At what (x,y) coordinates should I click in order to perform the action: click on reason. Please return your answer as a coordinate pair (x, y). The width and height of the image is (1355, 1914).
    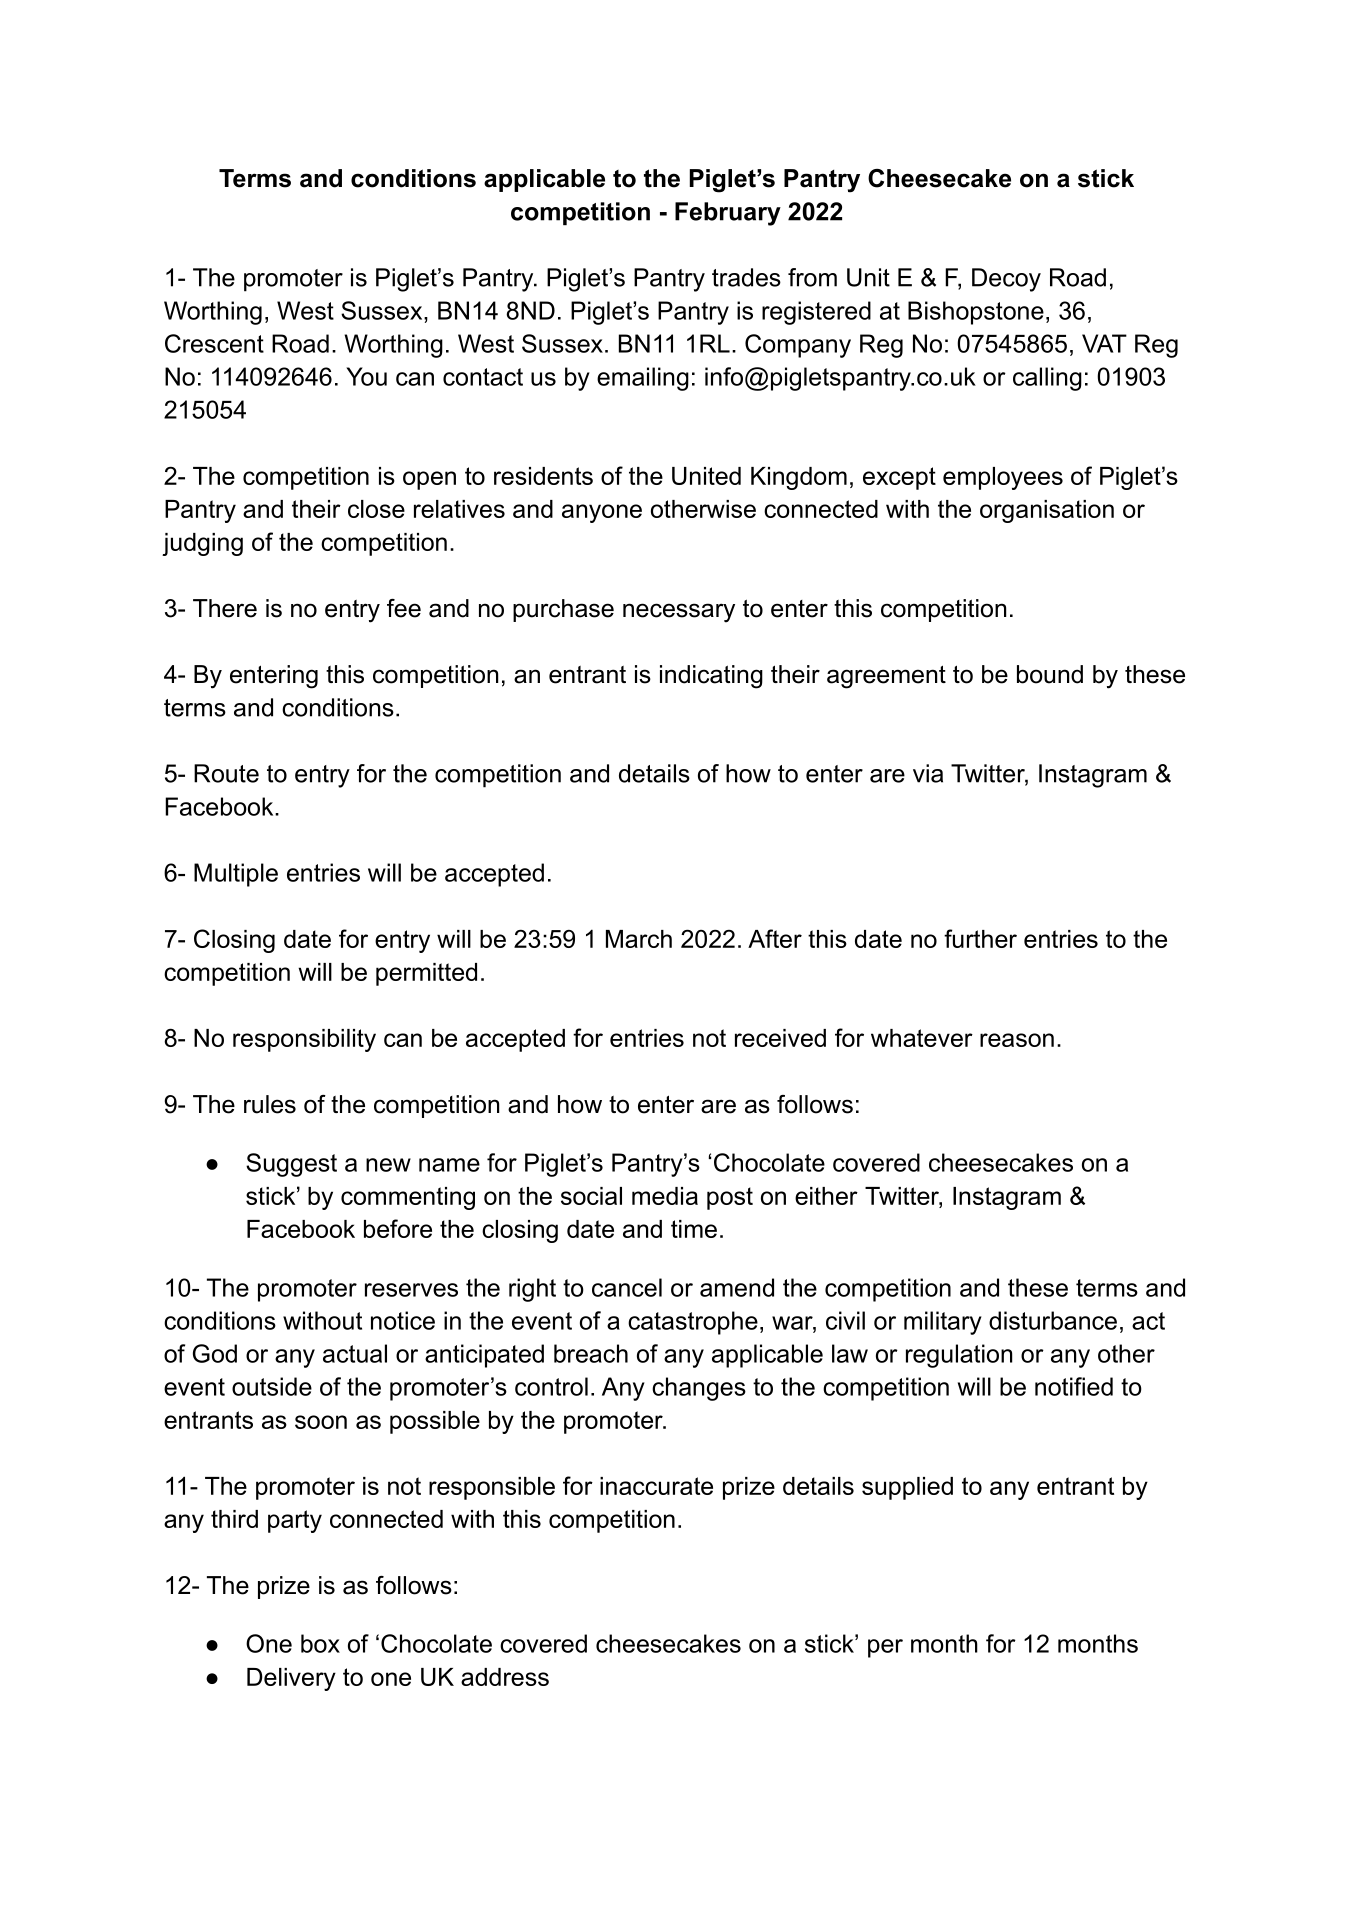
    Looking at the image, I should click on (1017, 1040).
